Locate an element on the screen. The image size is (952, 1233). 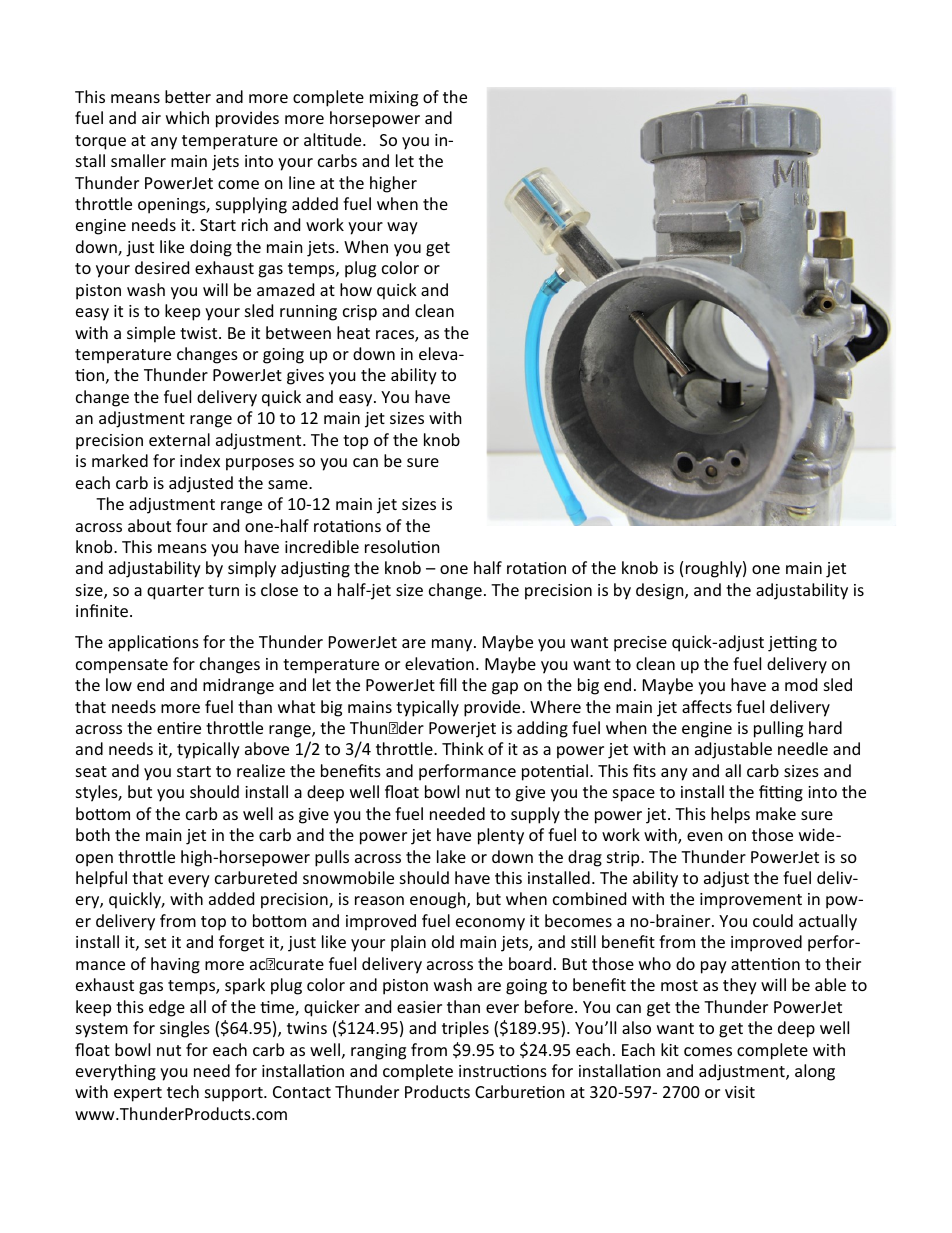
way is located at coordinates (402, 228).
